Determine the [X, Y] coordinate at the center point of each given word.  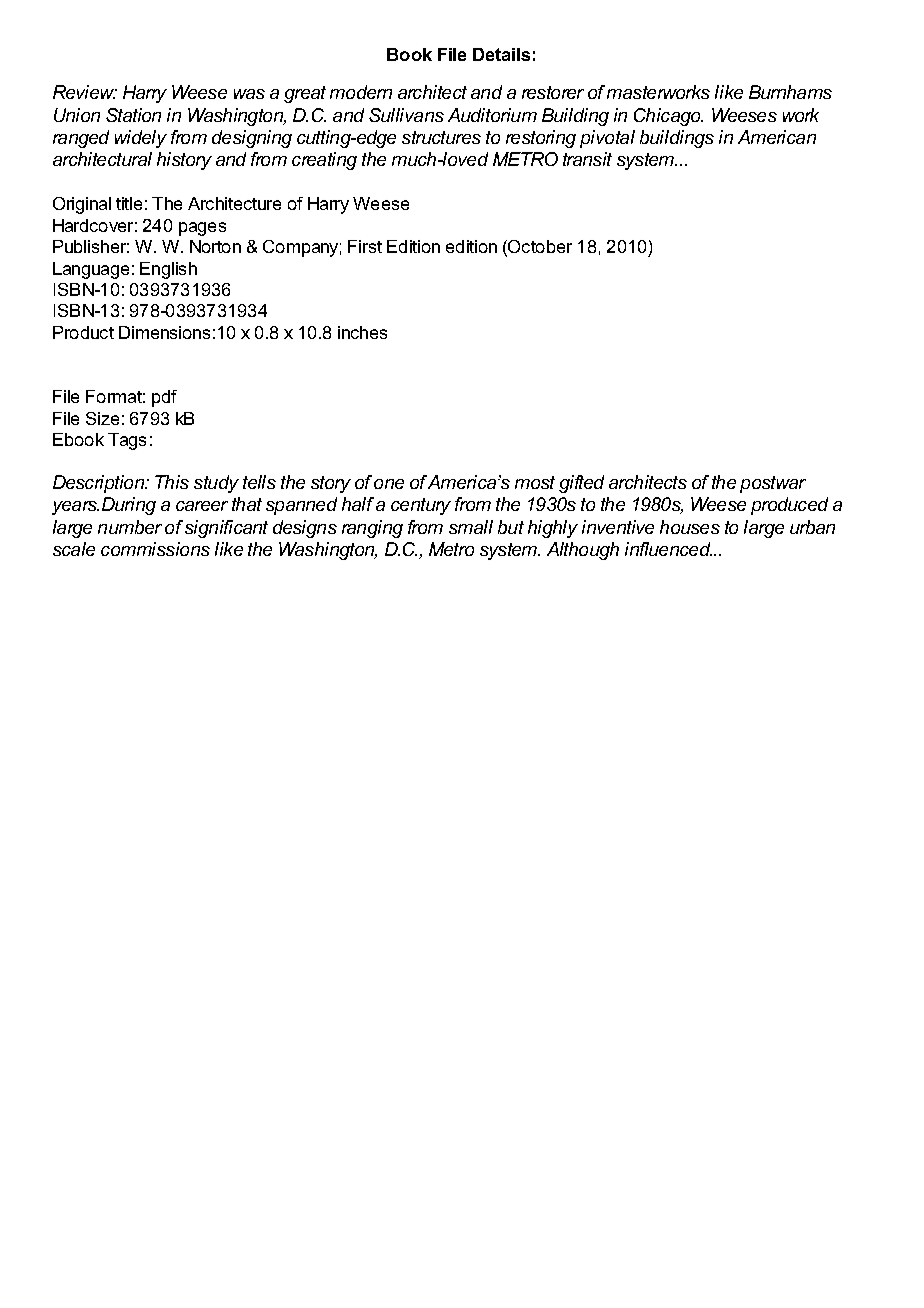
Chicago [668, 117]
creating [324, 161]
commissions [155, 549]
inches [362, 332]
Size [102, 418]
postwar [773, 484]
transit [587, 159]
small [471, 527]
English [168, 270]
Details [501, 54]
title [129, 203]
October [539, 248]
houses [690, 527]
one [389, 484]
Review [85, 92]
